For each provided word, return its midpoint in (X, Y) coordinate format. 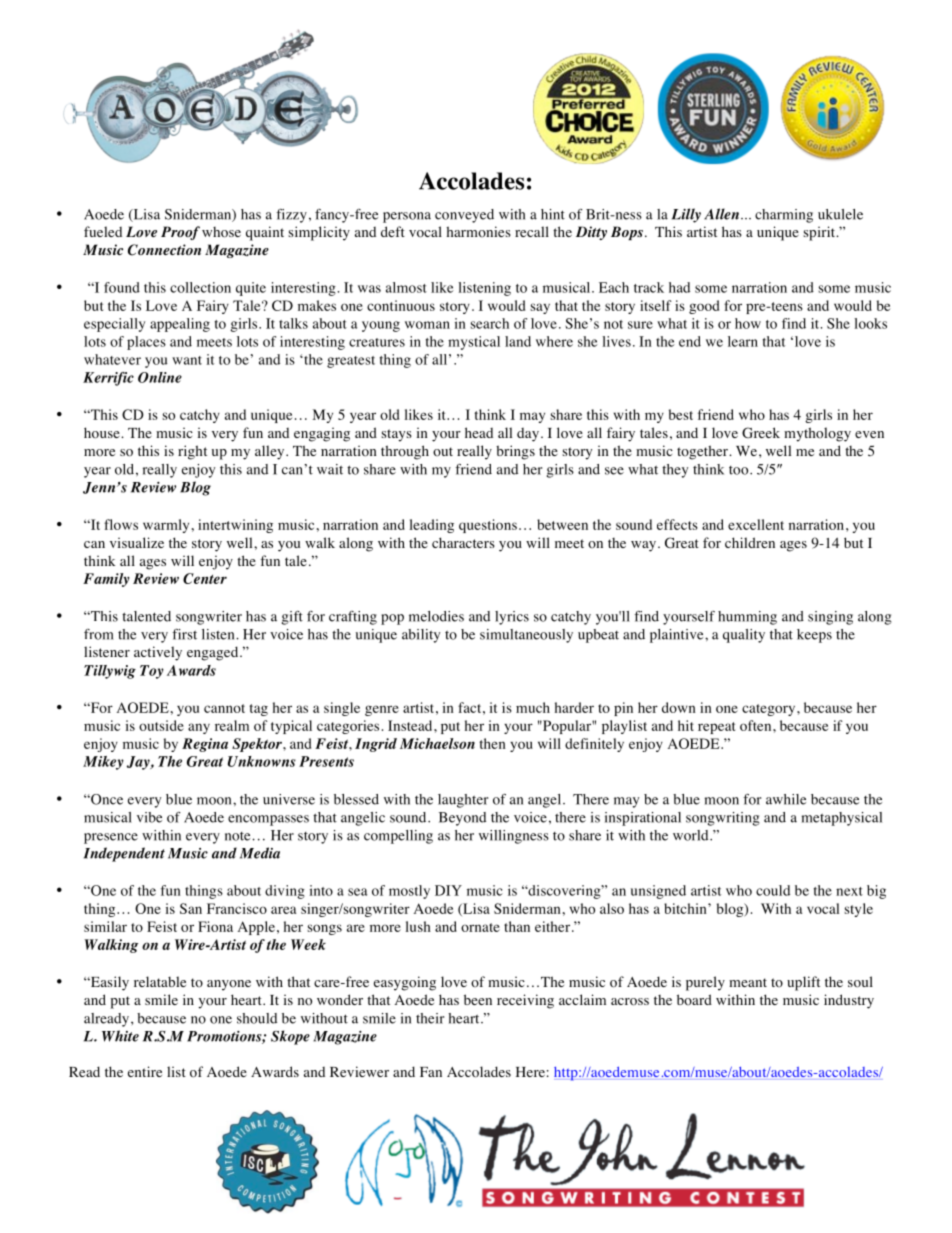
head (479, 432)
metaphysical (841, 819)
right (192, 452)
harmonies (478, 231)
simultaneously (526, 636)
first (184, 634)
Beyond (462, 819)
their (430, 1018)
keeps (814, 636)
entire (145, 1071)
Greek (761, 432)
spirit (820, 233)
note (239, 836)
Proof (180, 233)
